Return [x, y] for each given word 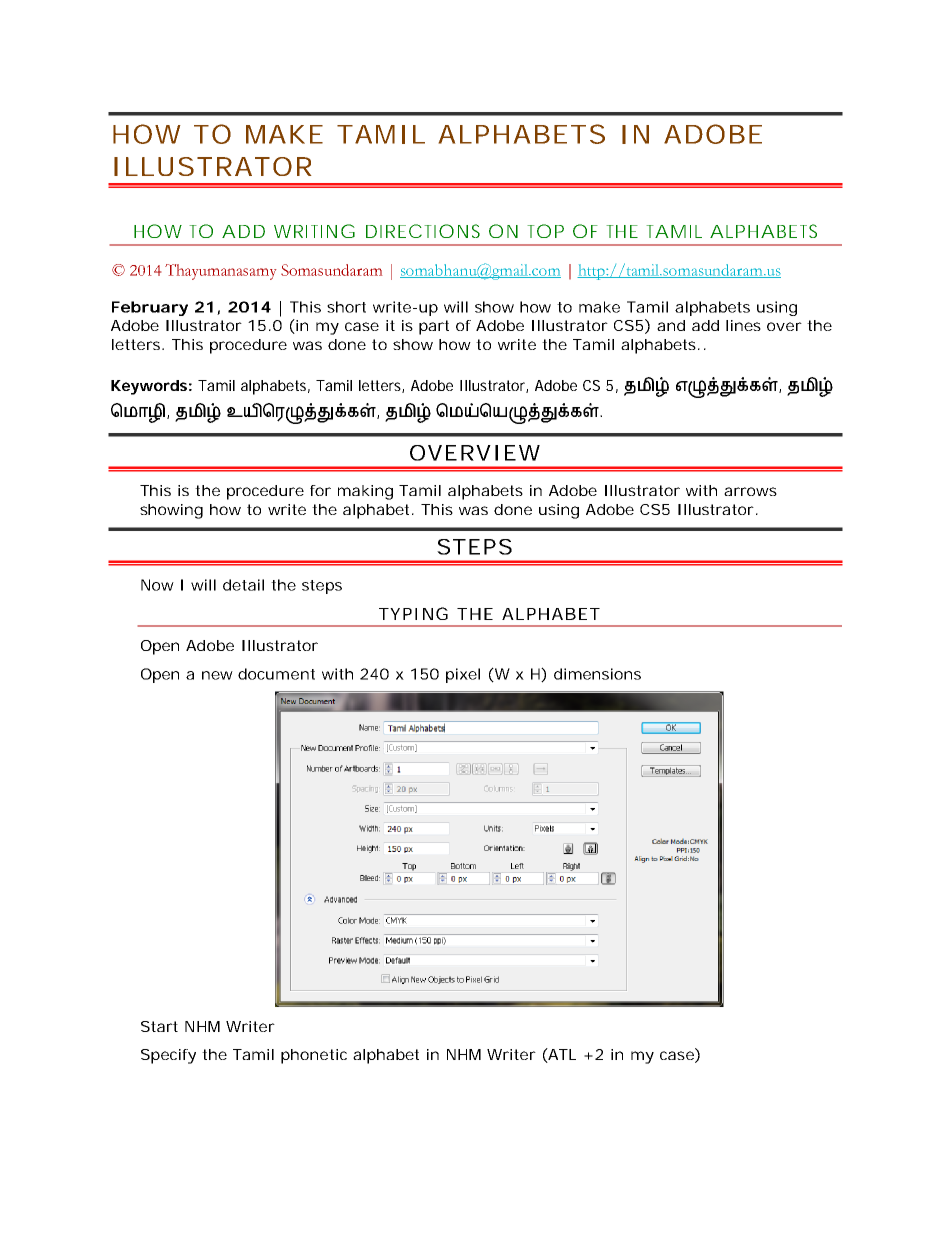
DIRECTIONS [423, 231]
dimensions [597, 674]
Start [159, 1026]
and [671, 325]
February [150, 308]
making [365, 492]
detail [243, 585]
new [217, 675]
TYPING [413, 613]
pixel [463, 675]
